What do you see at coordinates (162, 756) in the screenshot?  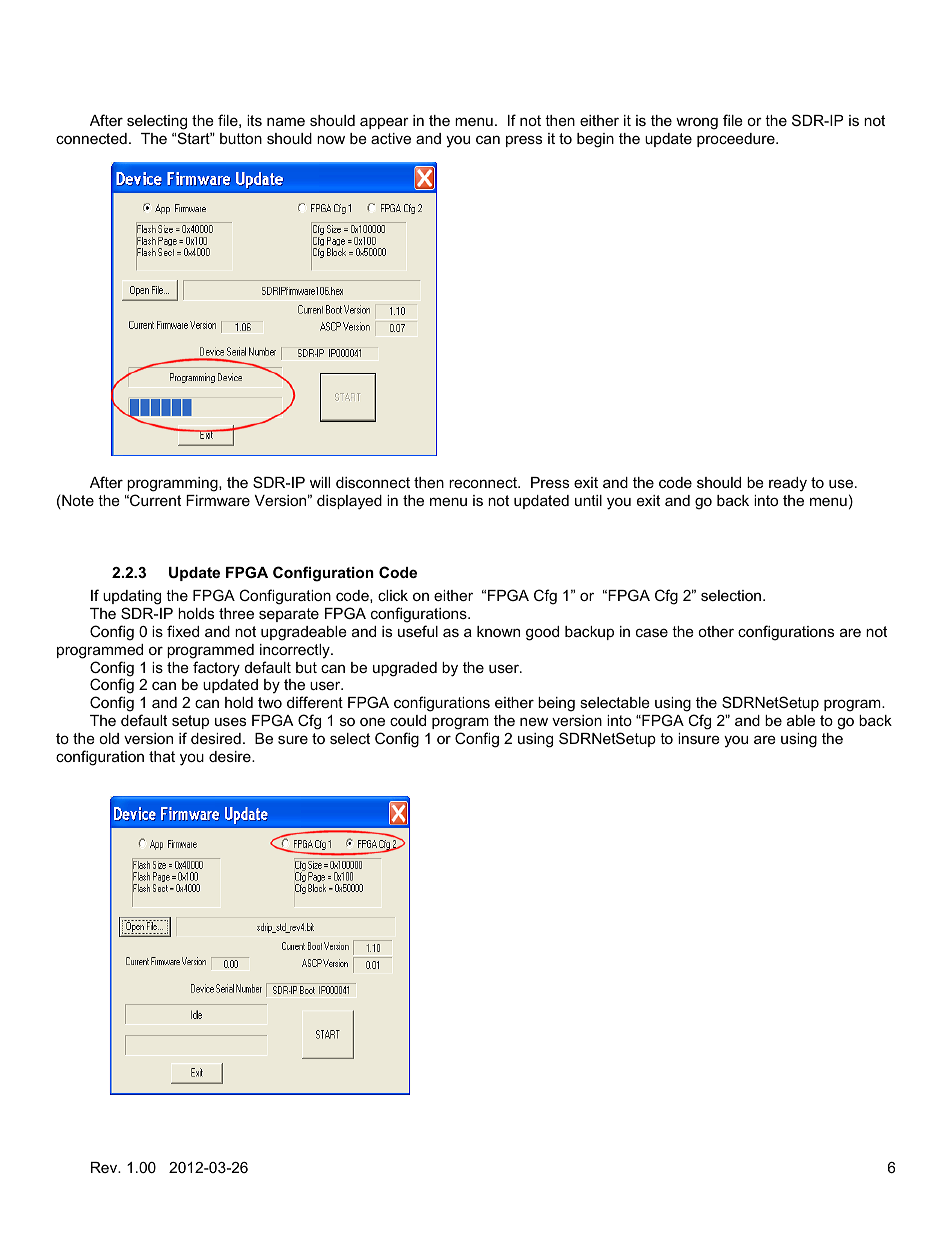 I see `that` at bounding box center [162, 756].
